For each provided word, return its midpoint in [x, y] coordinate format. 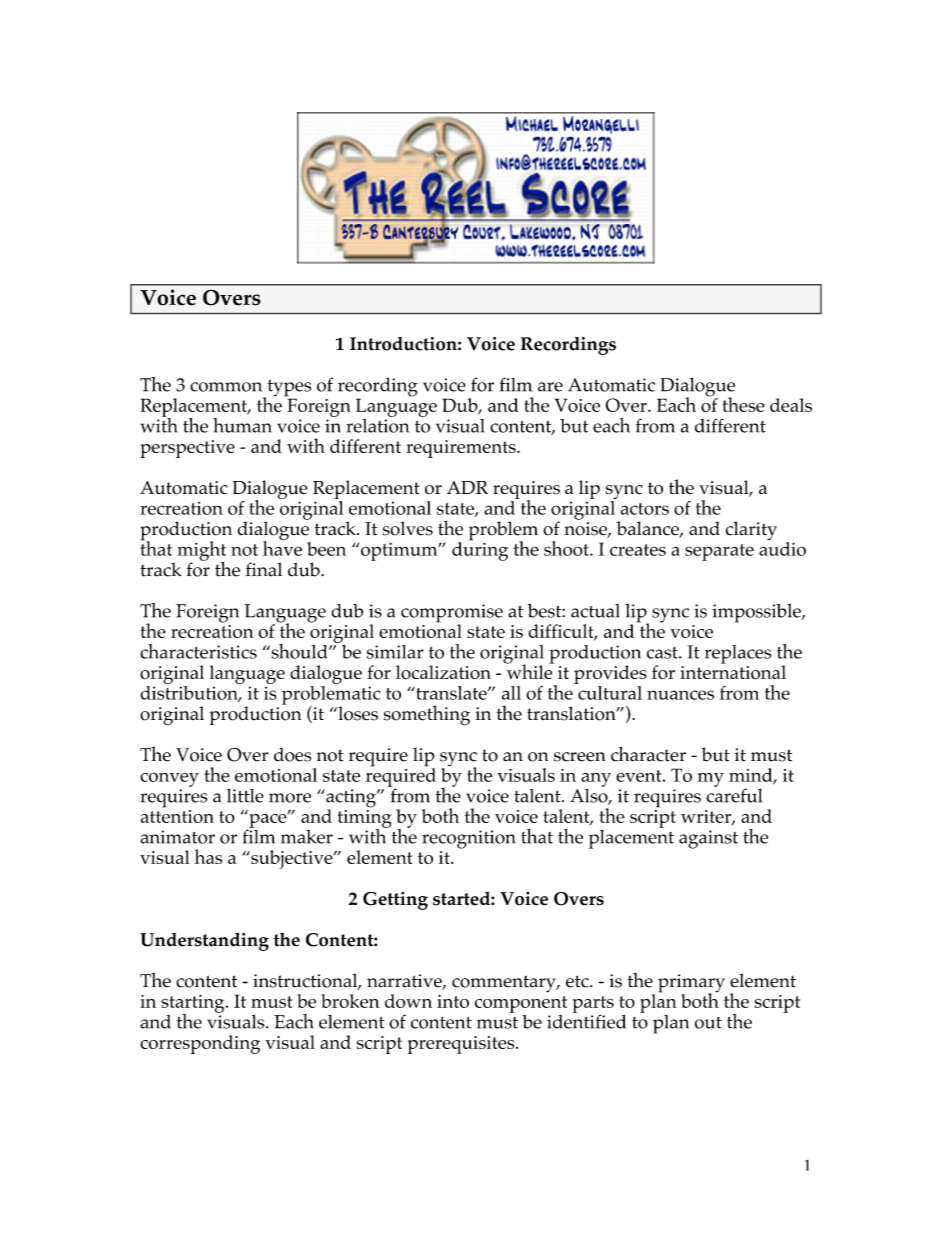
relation [377, 424]
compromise [452, 614]
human [242, 425]
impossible [757, 613]
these [744, 404]
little [245, 795]
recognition [468, 839]
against [708, 839]
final [264, 569]
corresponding [200, 1044]
